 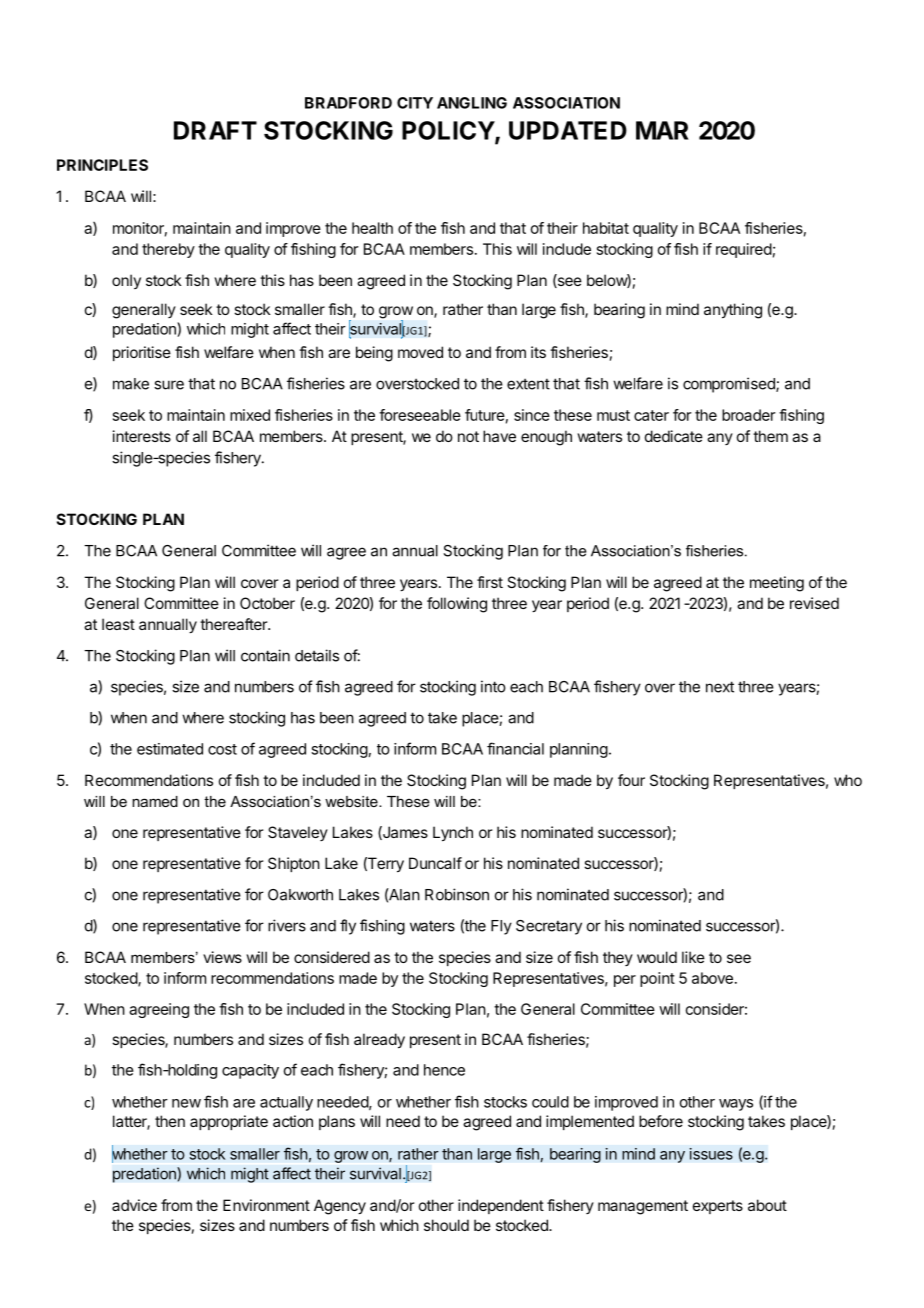 What do you see at coordinates (134, 1205) in the screenshot?
I see `advice` at bounding box center [134, 1205].
